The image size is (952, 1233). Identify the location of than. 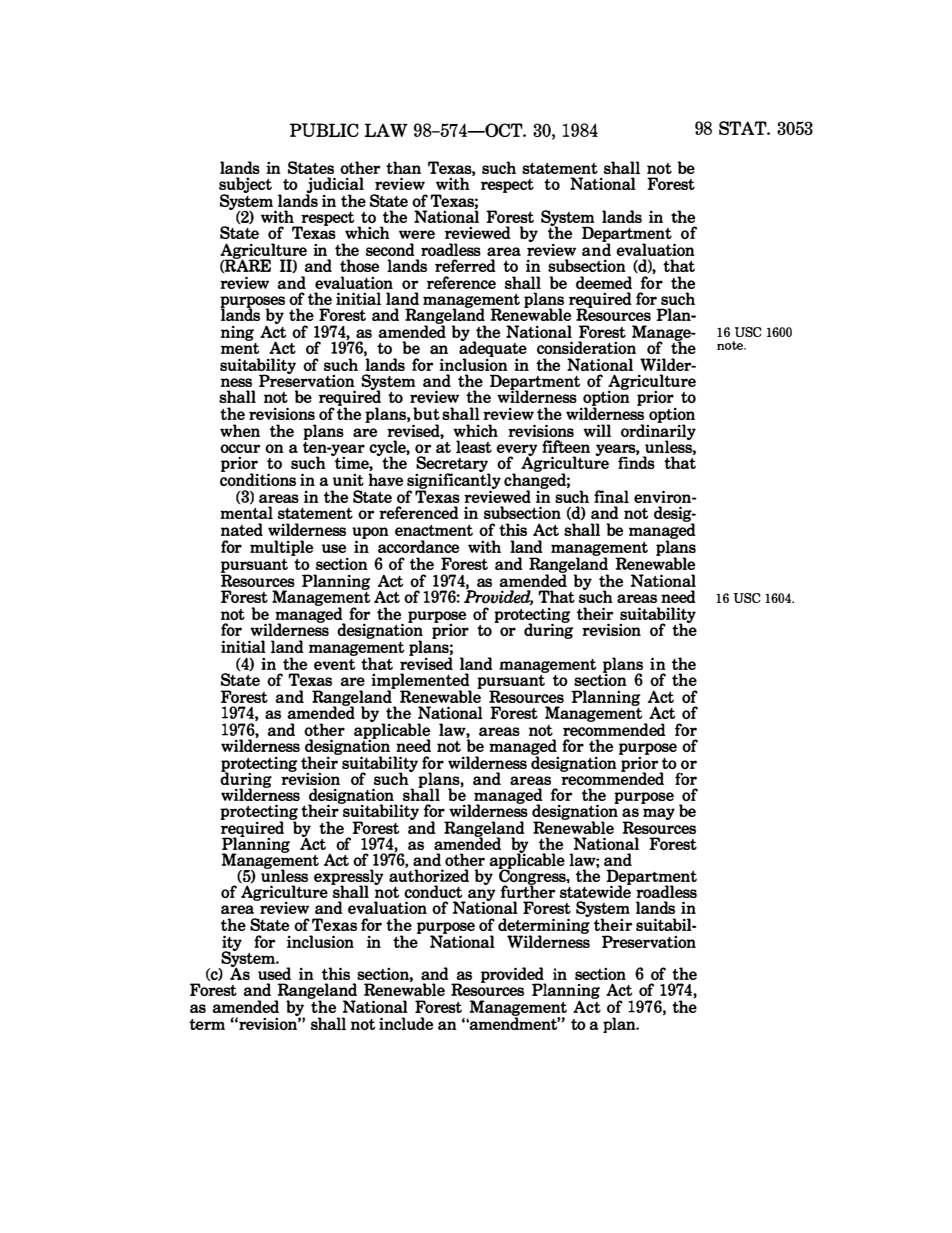
(403, 167).
